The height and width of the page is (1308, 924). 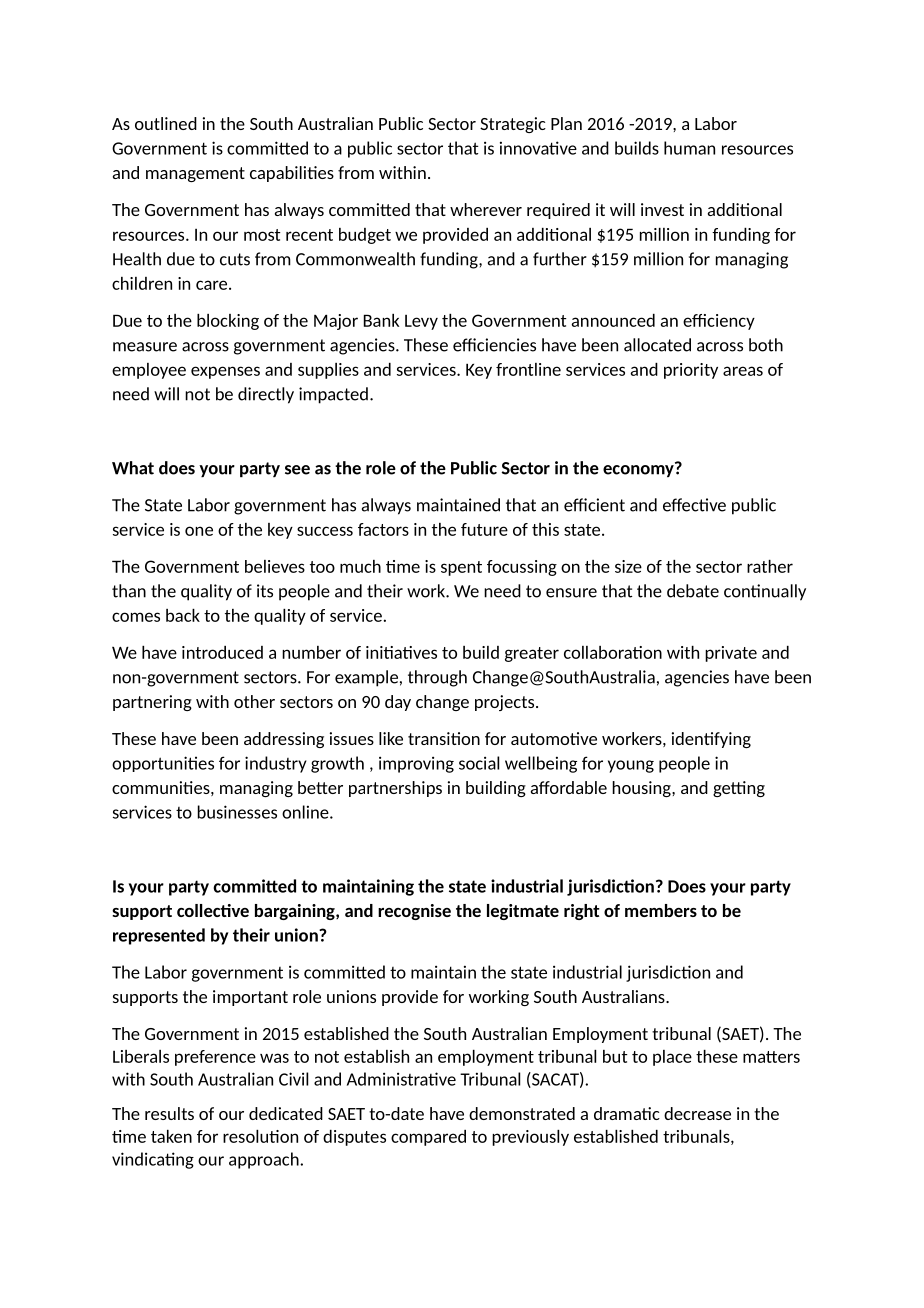 I want to click on through, so click(x=437, y=678).
